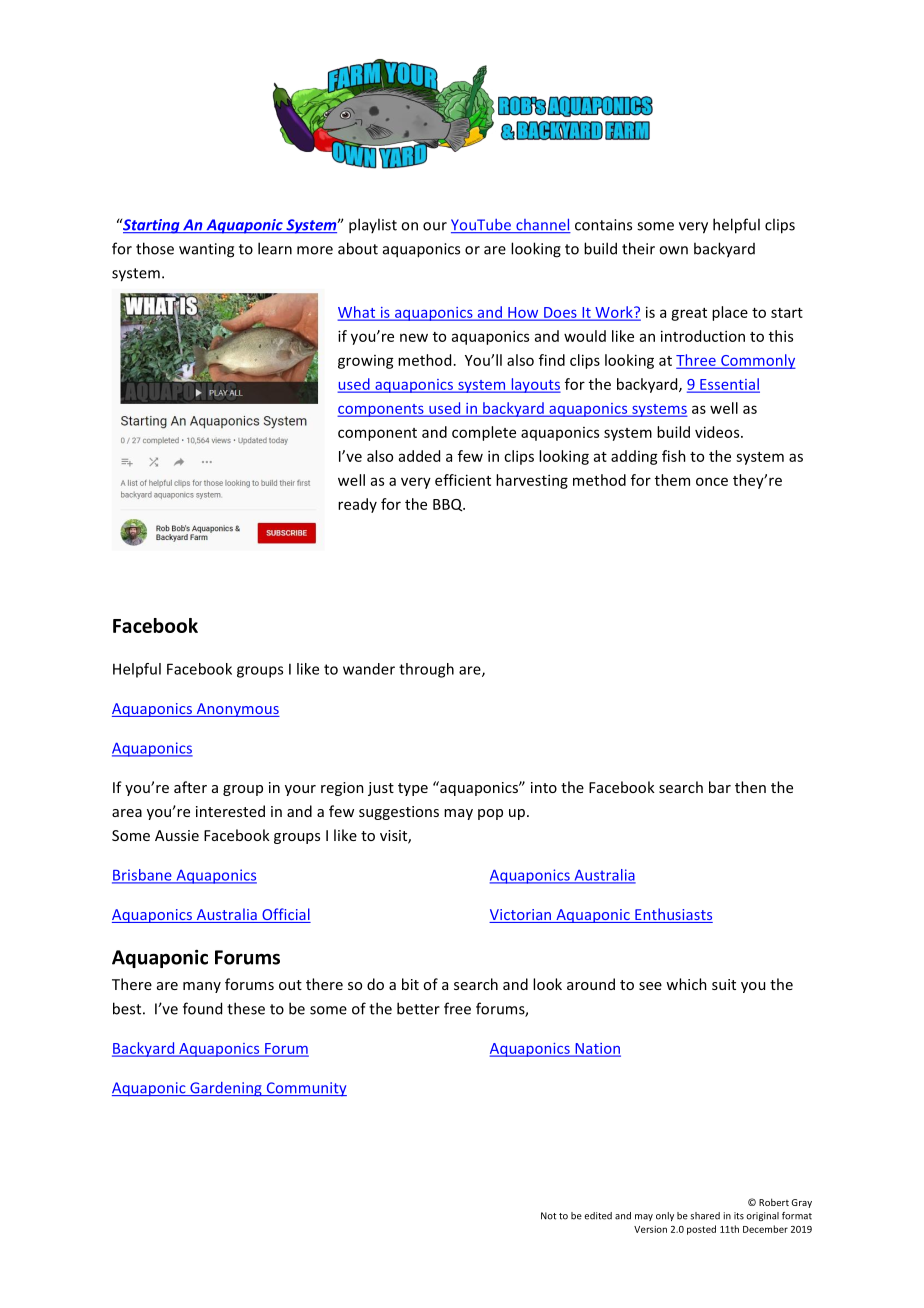 The width and height of the image is (924, 1308). Describe the element at coordinates (206, 250) in the image. I see `wanting` at that location.
